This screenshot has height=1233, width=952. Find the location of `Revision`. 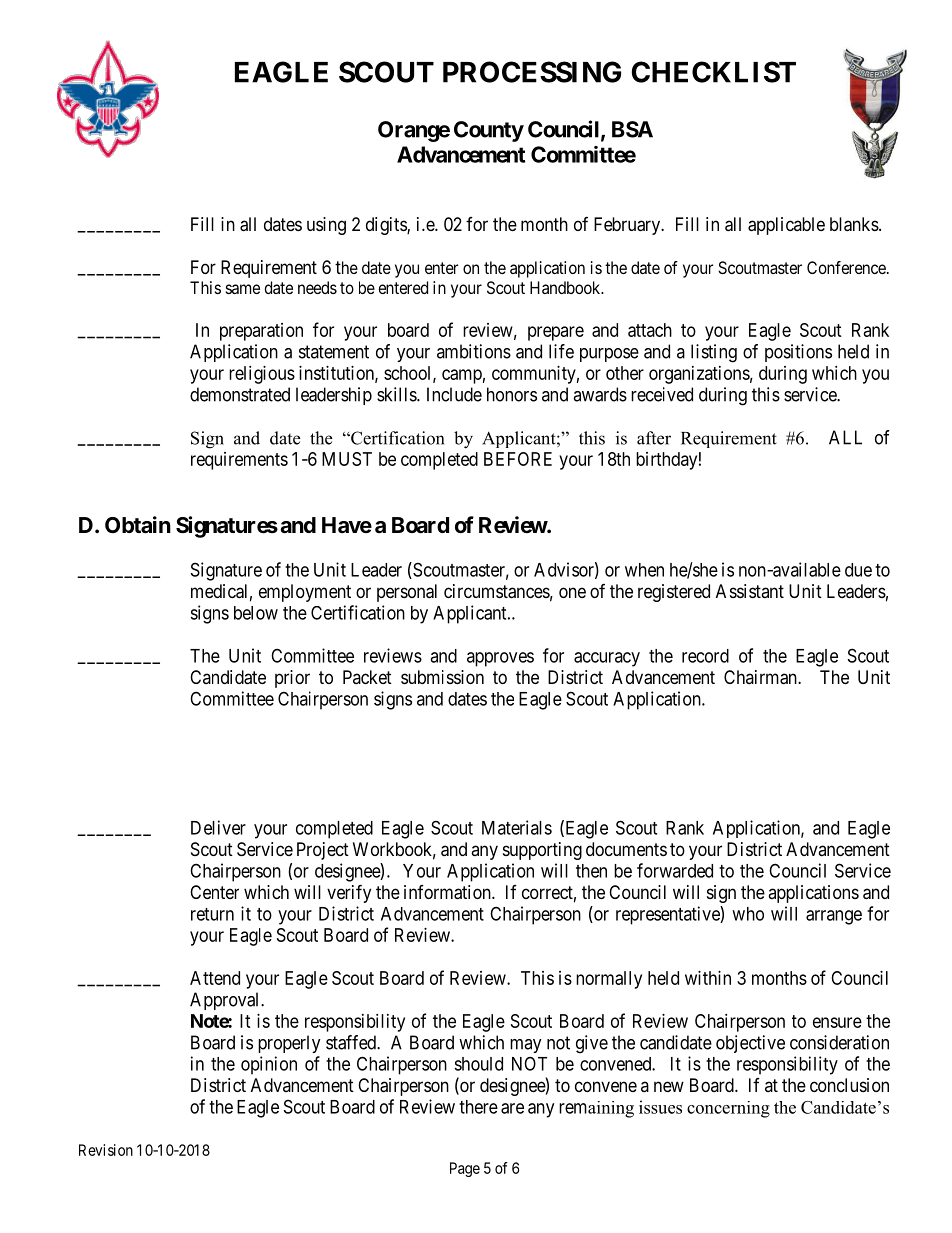

Revision is located at coordinates (106, 1150).
